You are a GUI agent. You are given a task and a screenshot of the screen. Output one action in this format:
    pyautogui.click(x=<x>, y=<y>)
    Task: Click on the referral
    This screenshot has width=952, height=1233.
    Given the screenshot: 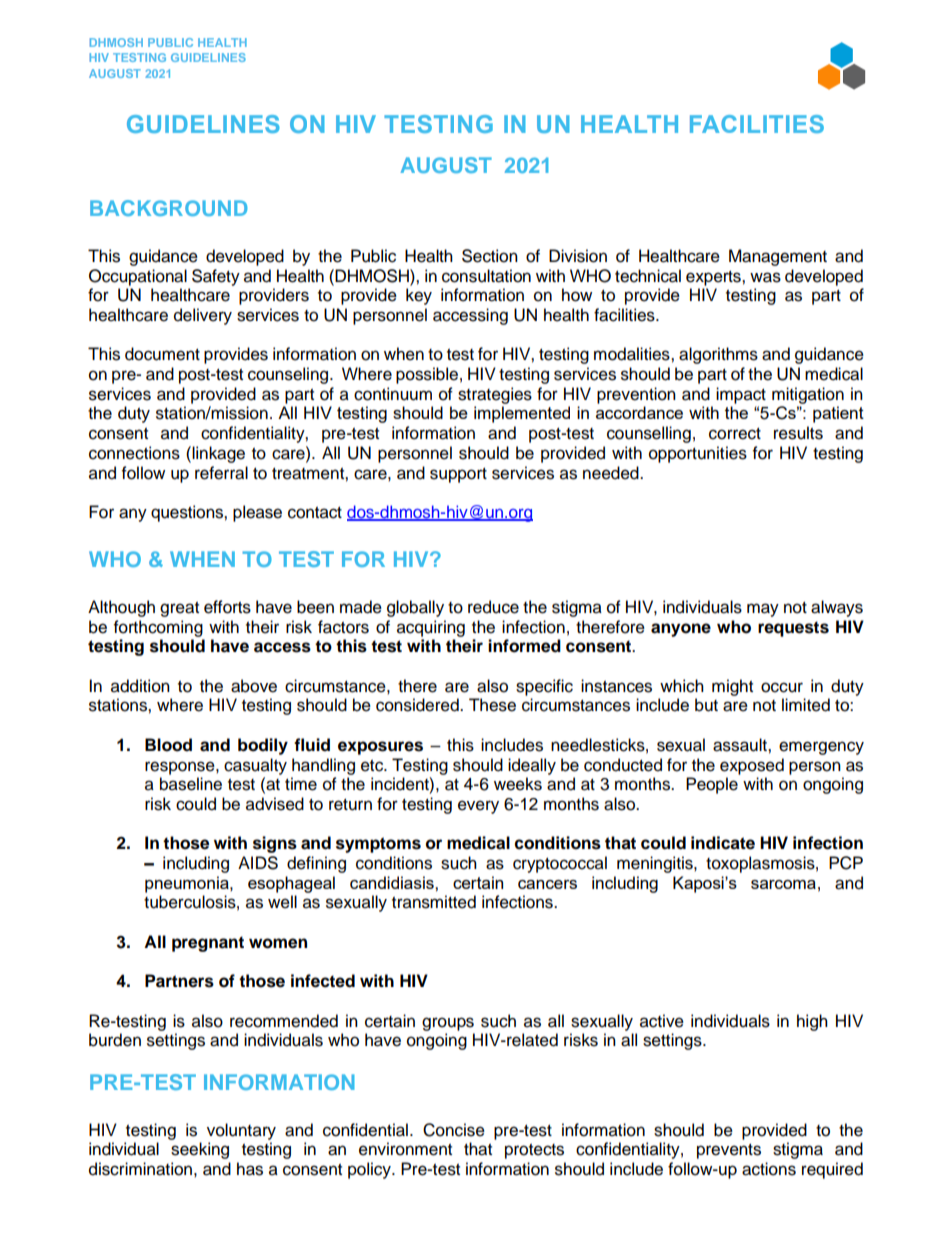 What is the action you would take?
    pyautogui.click(x=221, y=473)
